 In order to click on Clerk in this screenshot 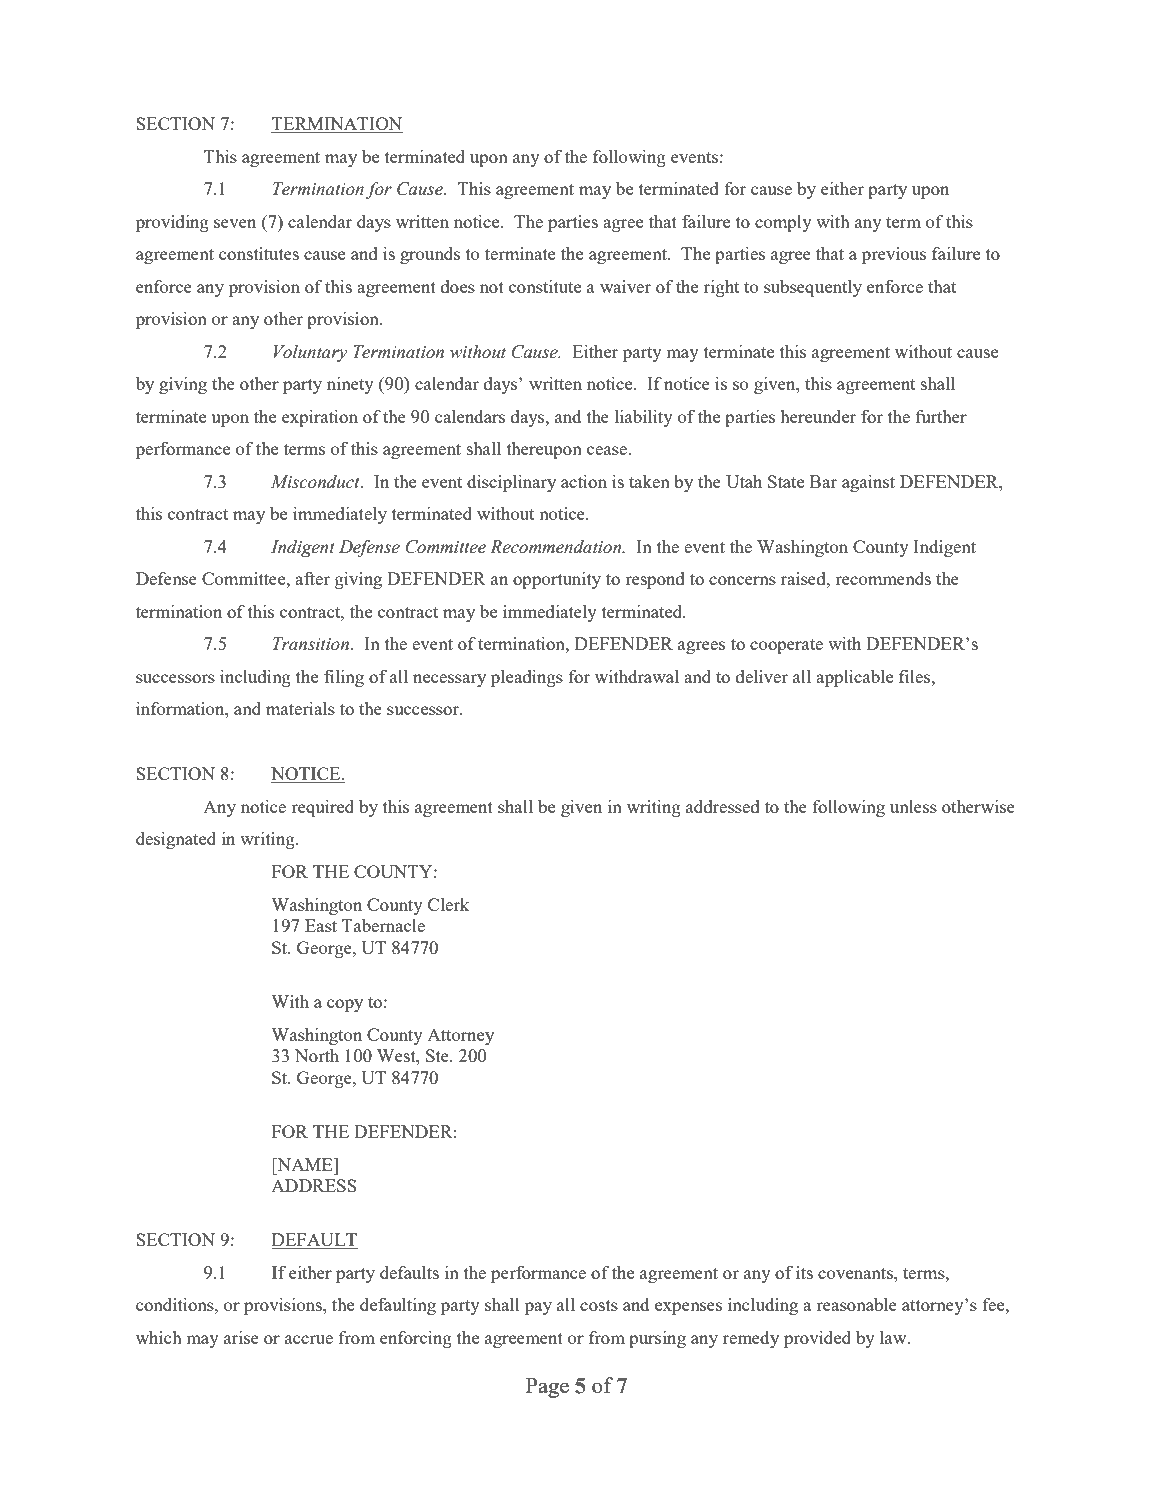, I will do `click(449, 904)`.
